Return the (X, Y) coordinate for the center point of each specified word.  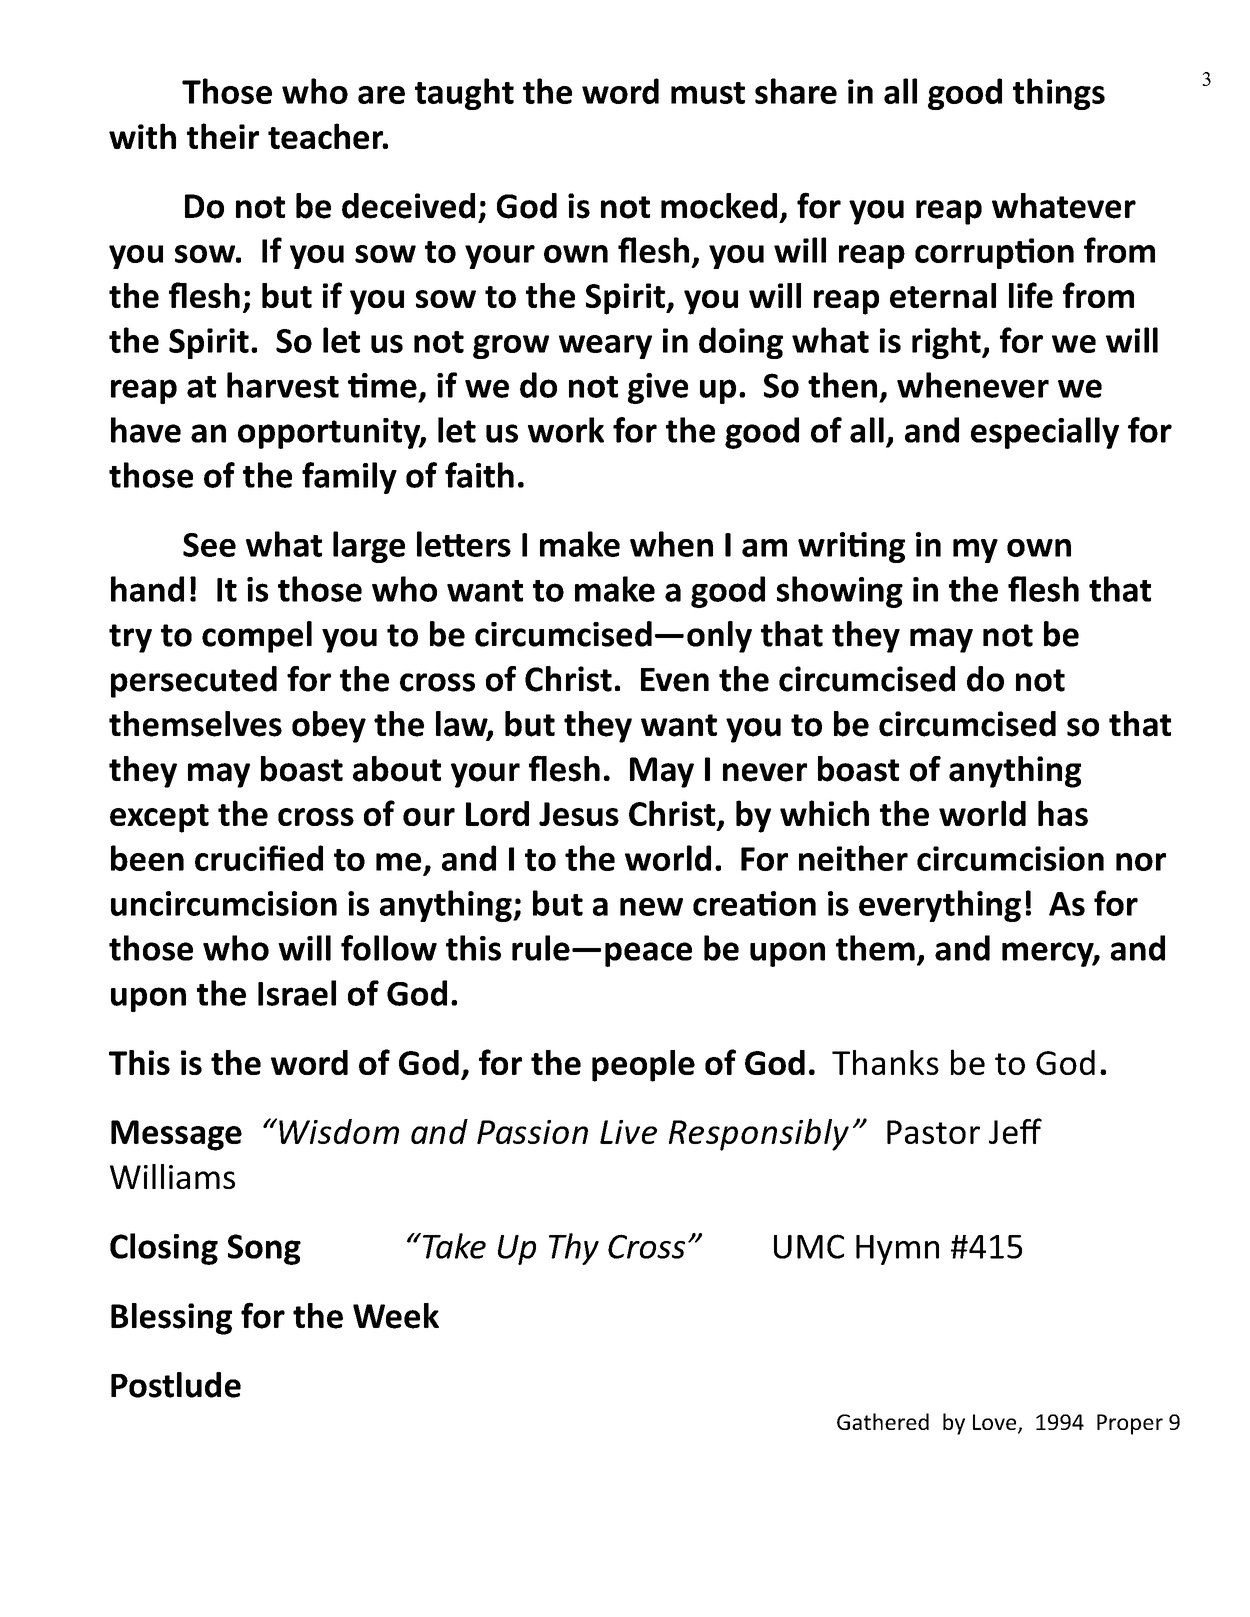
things (1059, 94)
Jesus (579, 814)
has (1063, 813)
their (223, 136)
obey (329, 727)
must (708, 93)
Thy (574, 1249)
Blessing (171, 1319)
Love (996, 1423)
